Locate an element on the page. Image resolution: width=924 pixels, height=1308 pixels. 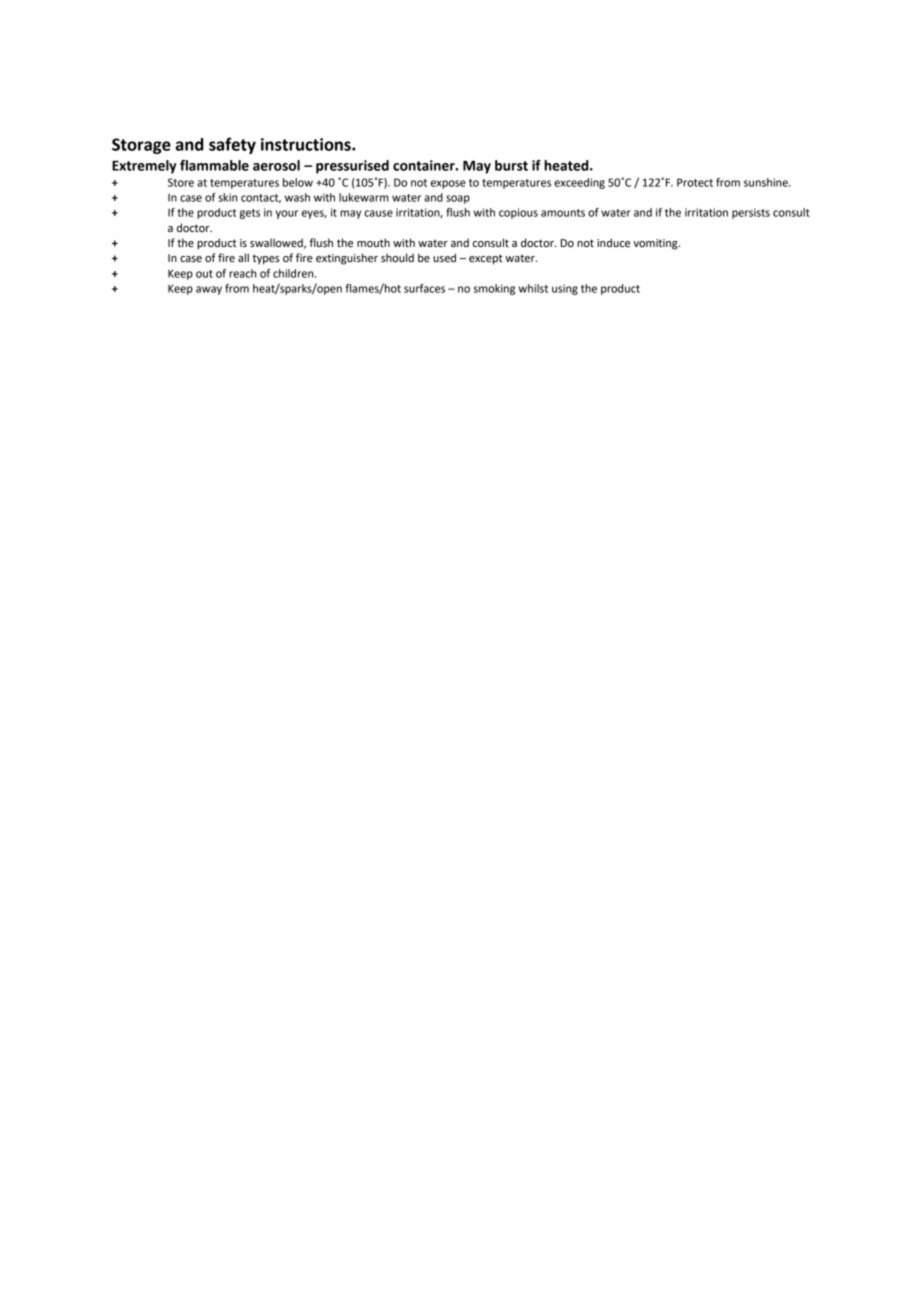
mouth is located at coordinates (373, 242).
